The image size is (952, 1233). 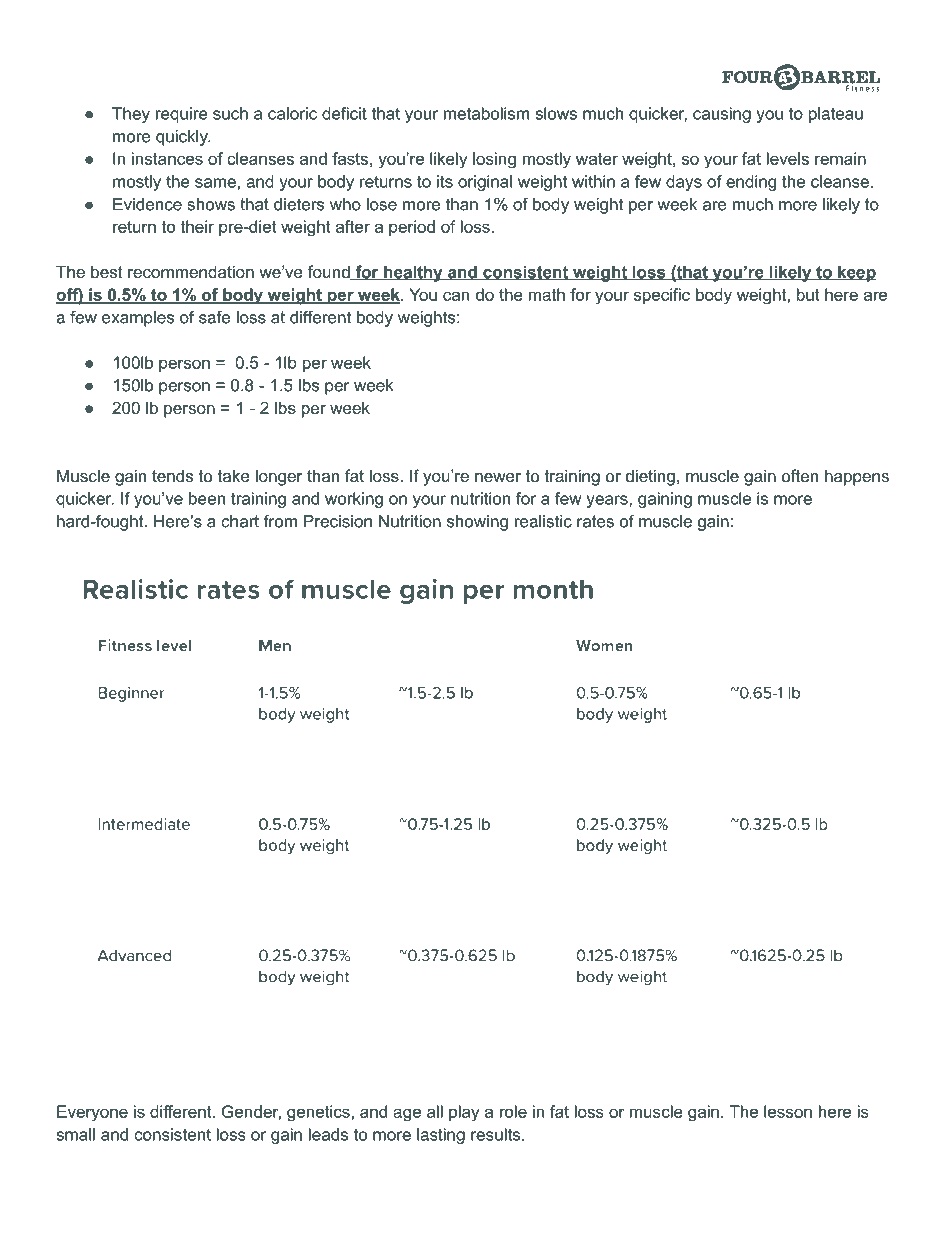 What do you see at coordinates (138, 319) in the page?
I see `examples` at bounding box center [138, 319].
